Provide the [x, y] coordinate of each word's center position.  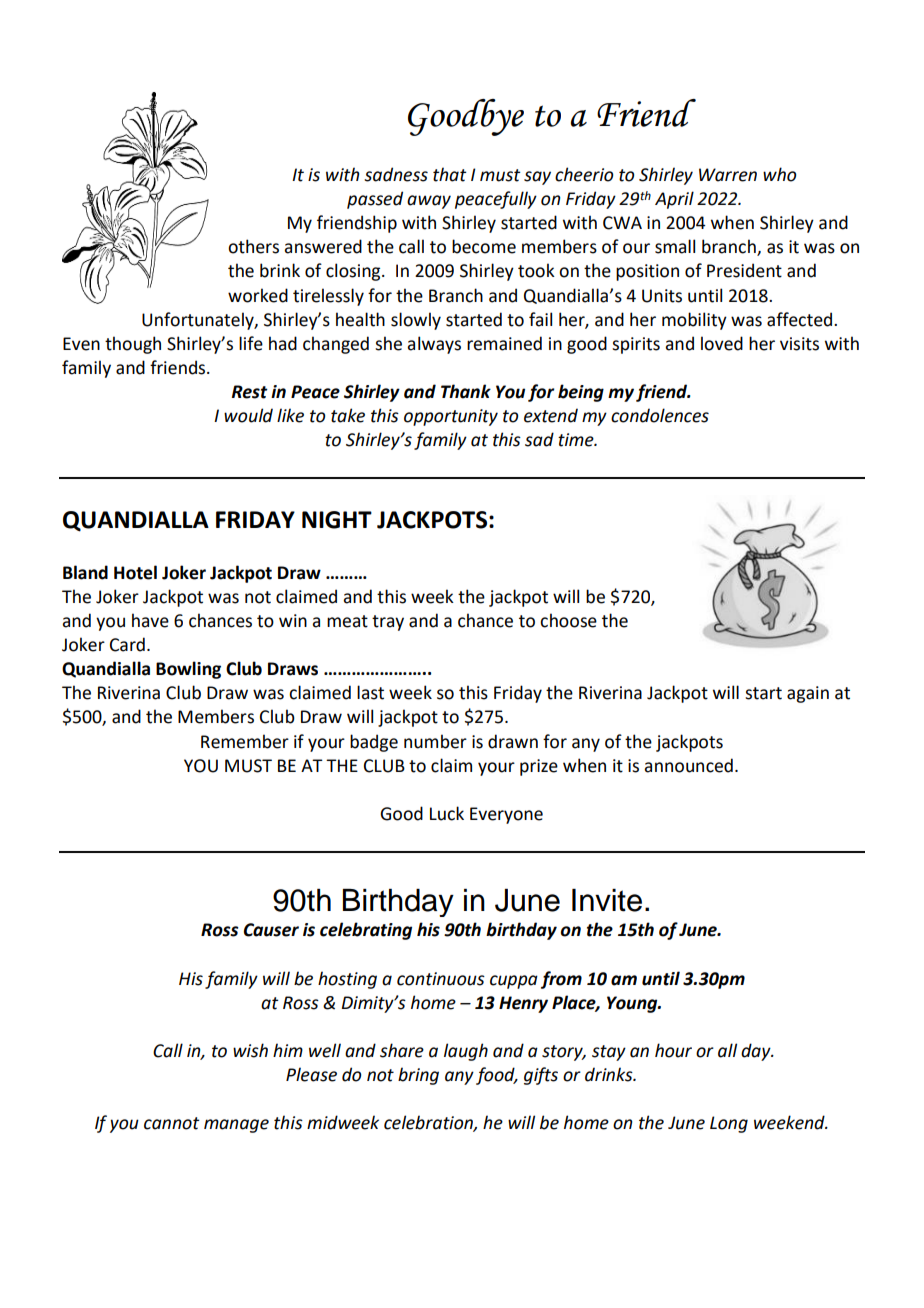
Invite [607, 900]
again [808, 694]
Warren [728, 175]
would [248, 415]
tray [388, 623]
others [253, 246]
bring [418, 1076]
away [429, 202]
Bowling [188, 670]
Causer [271, 930]
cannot [172, 1123]
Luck [447, 813]
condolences [660, 415]
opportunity [451, 417]
